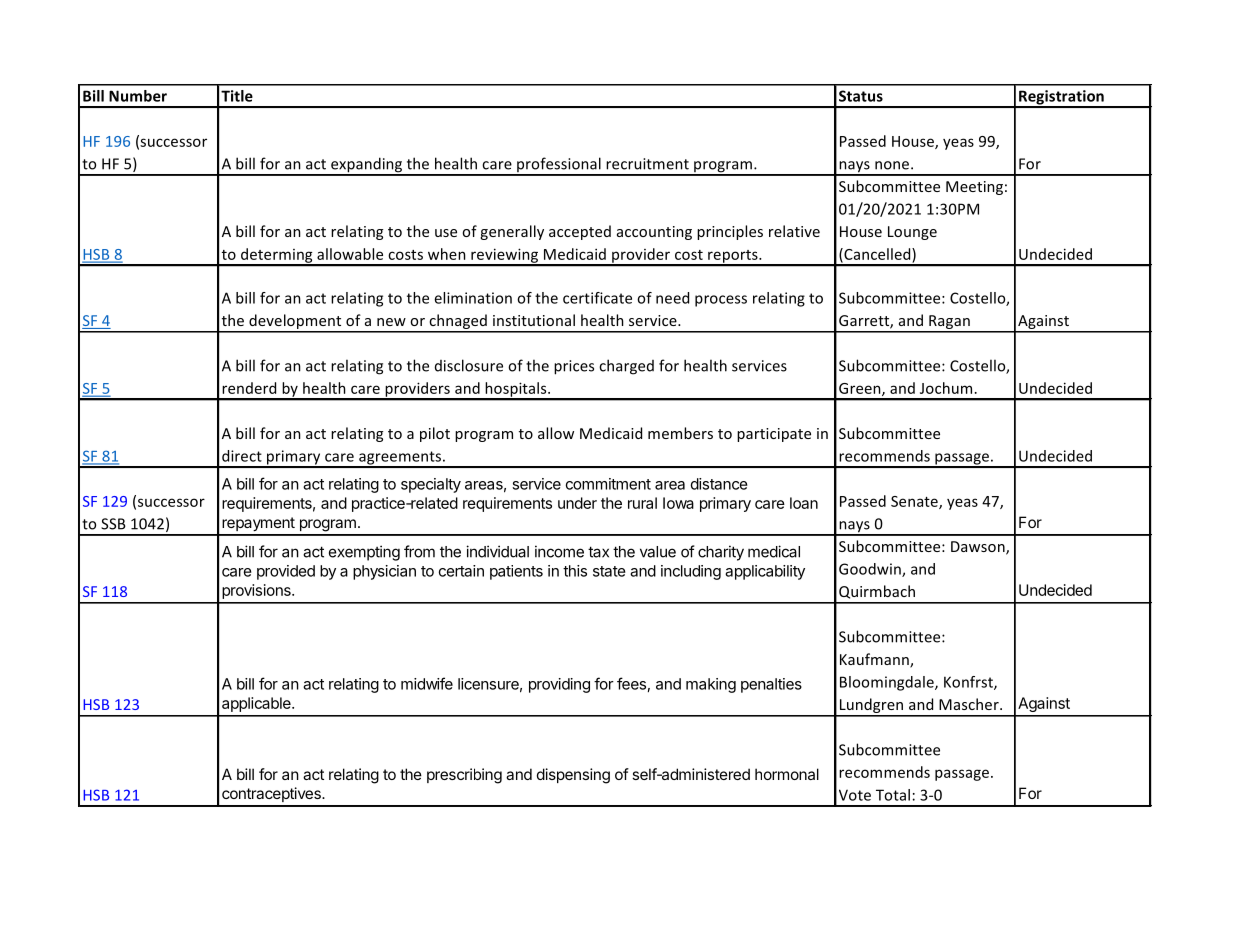 The width and height of the document is (1233, 952). What do you see at coordinates (979, 548) in the document?
I see `Dawson` at bounding box center [979, 548].
